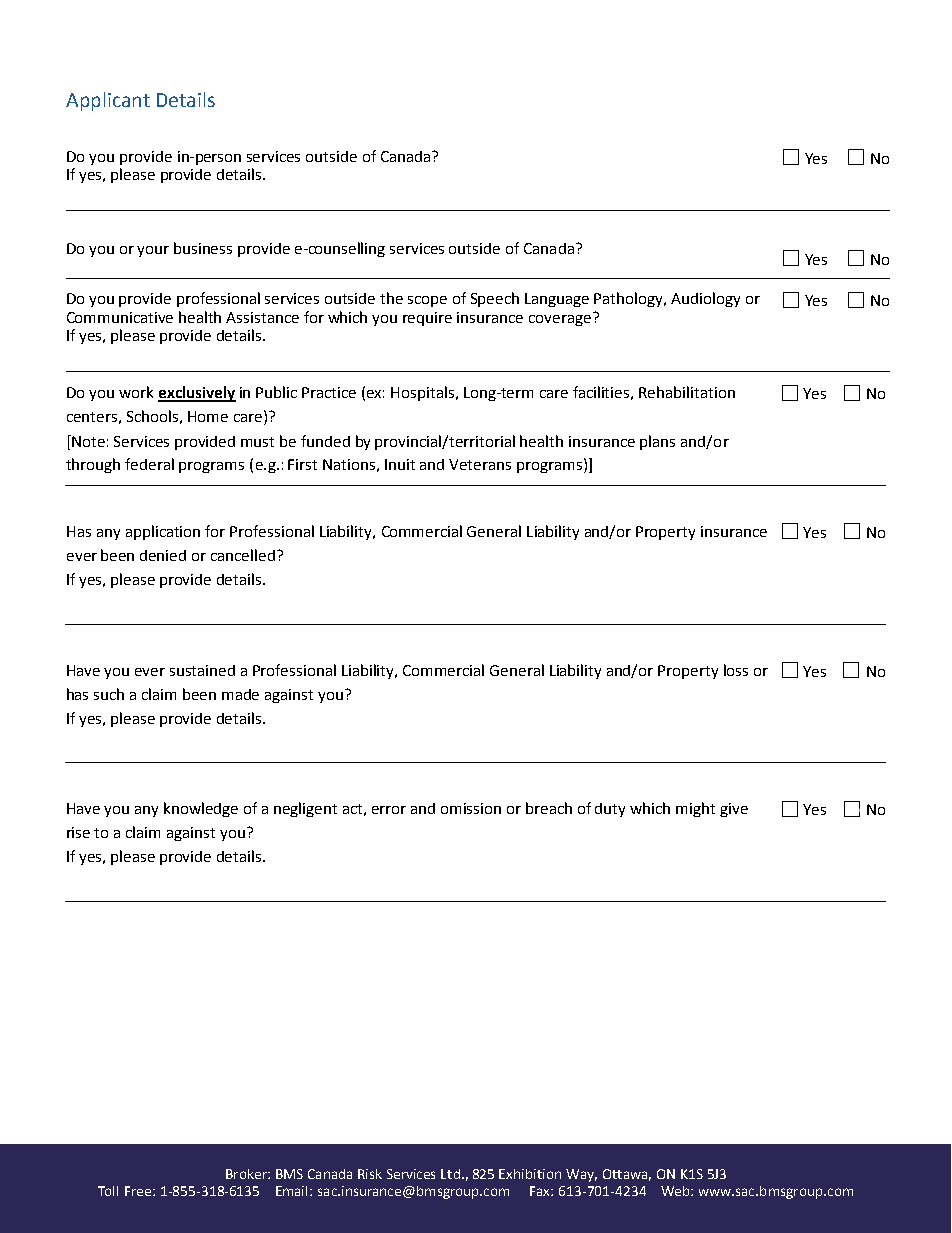  Describe the element at coordinates (391, 298) in the document. I see `the` at that location.
